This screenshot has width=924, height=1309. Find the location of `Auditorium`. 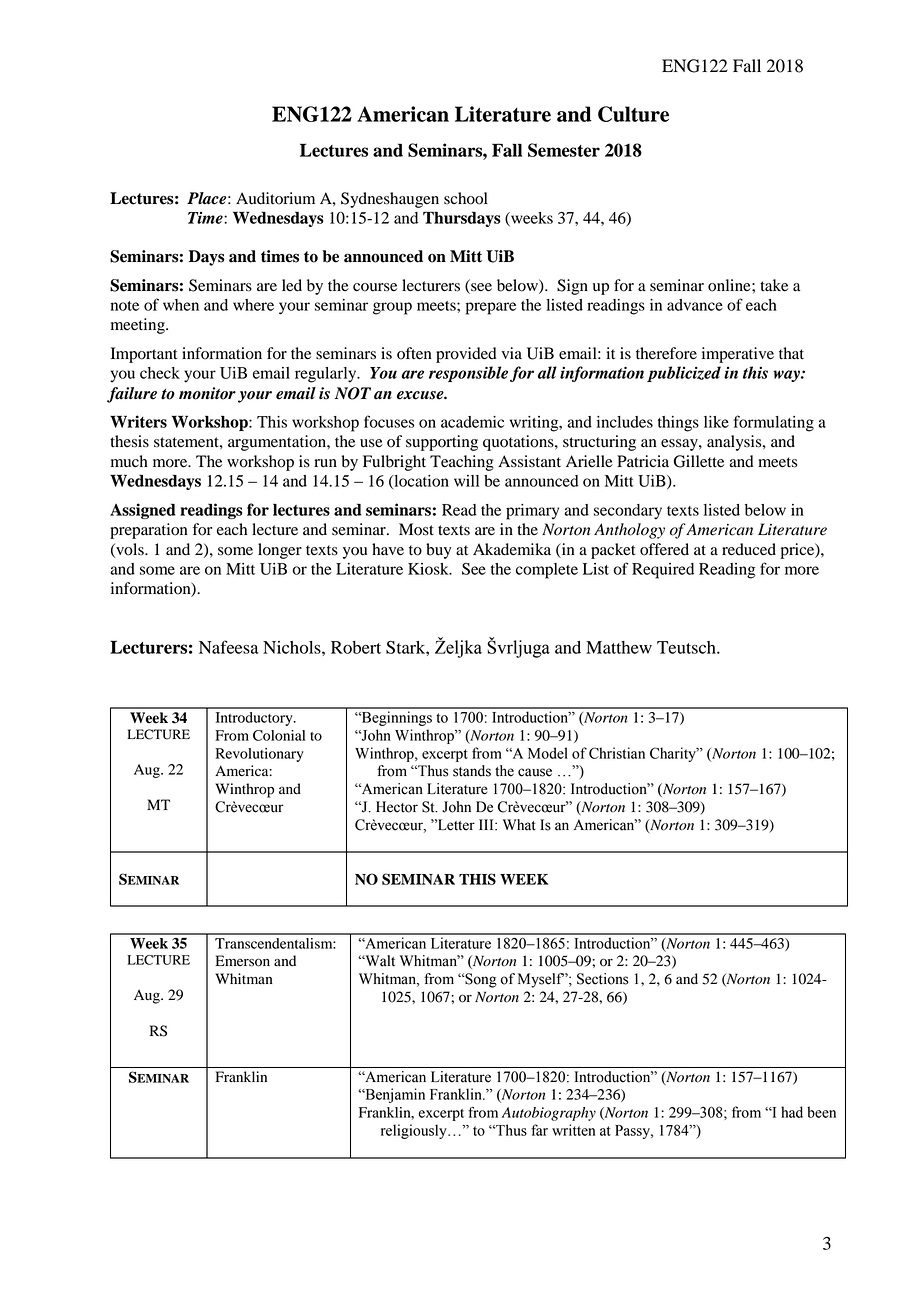

Auditorium is located at coordinates (275, 198).
